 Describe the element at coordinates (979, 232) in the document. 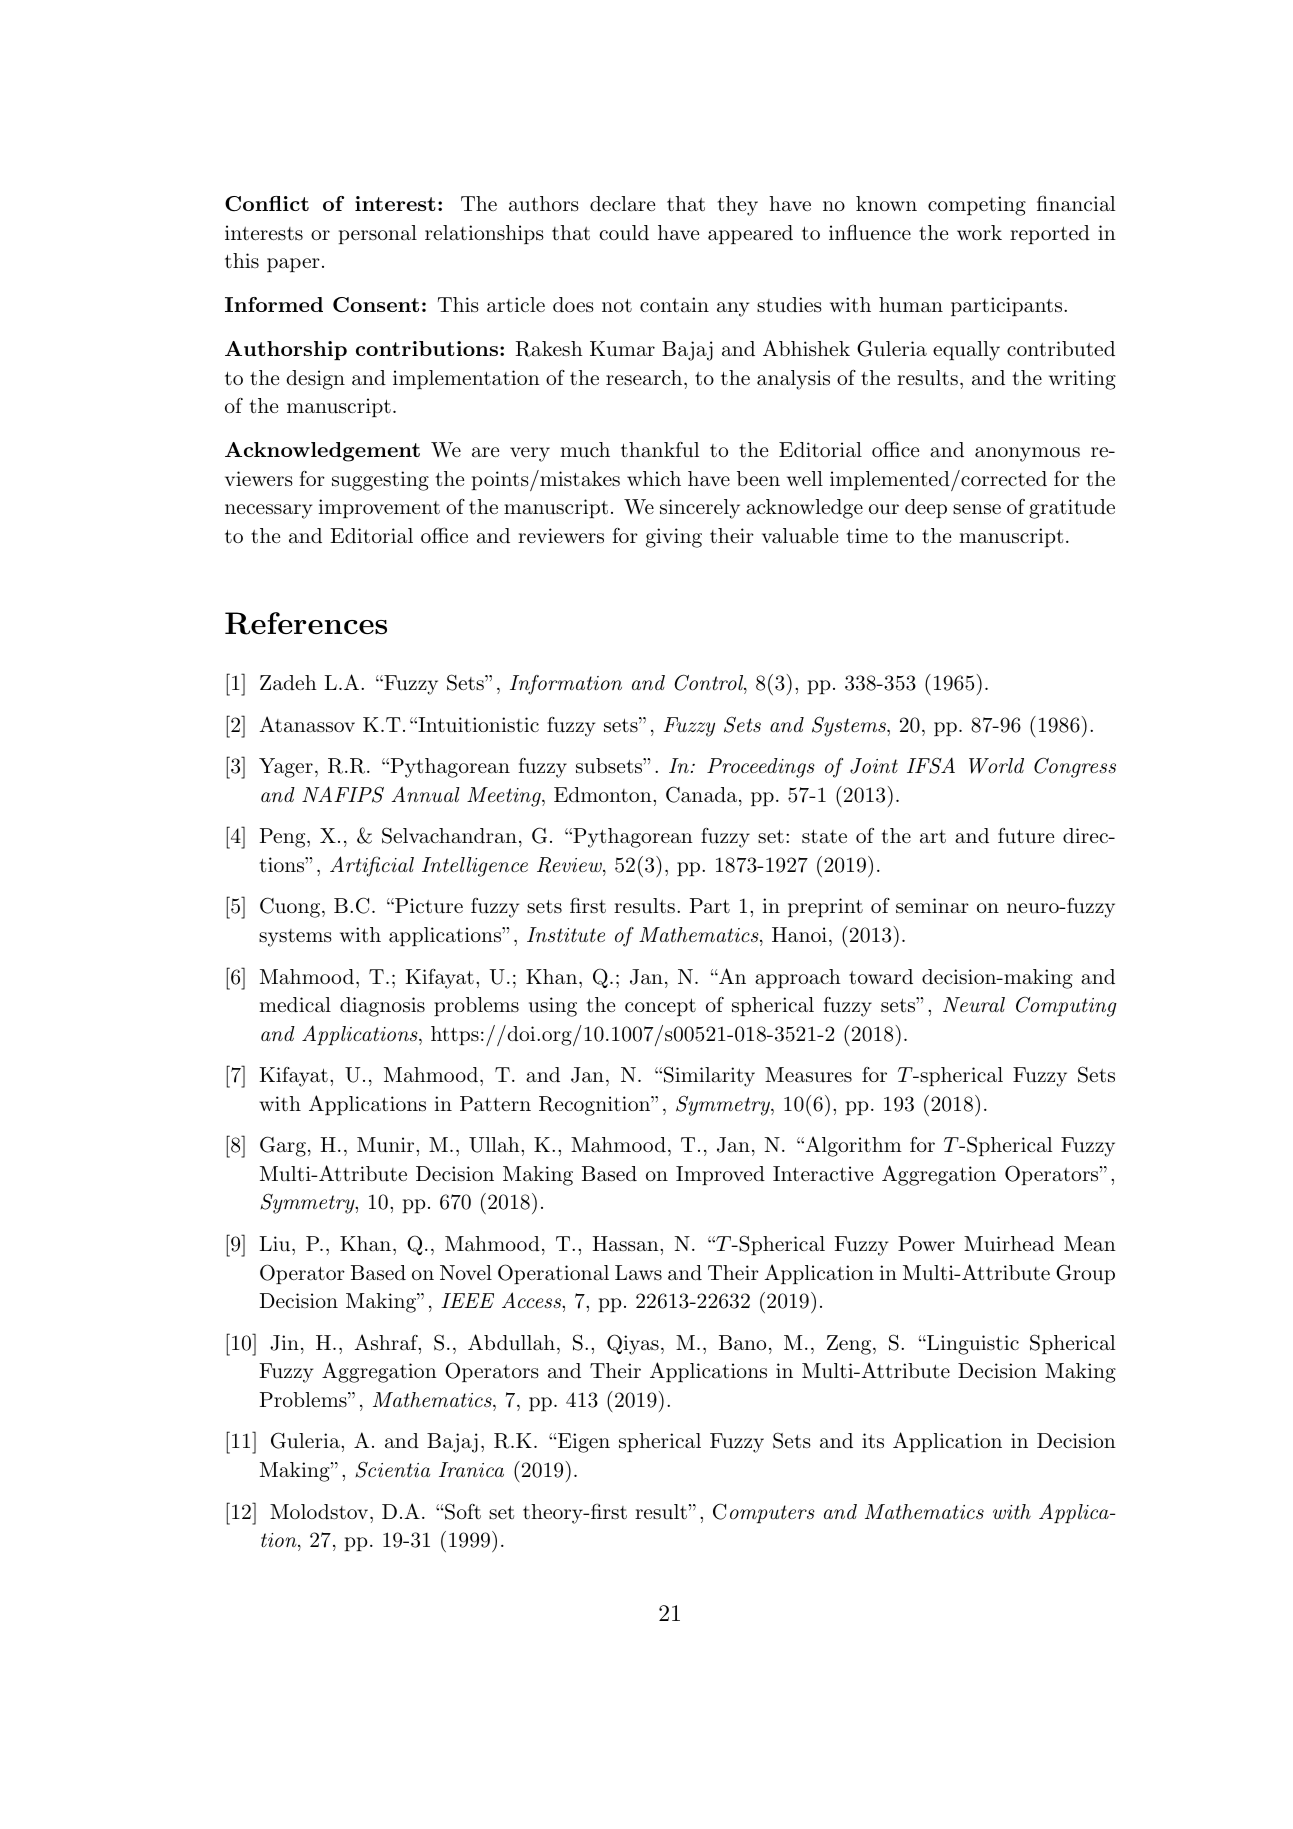

I see `work` at that location.
